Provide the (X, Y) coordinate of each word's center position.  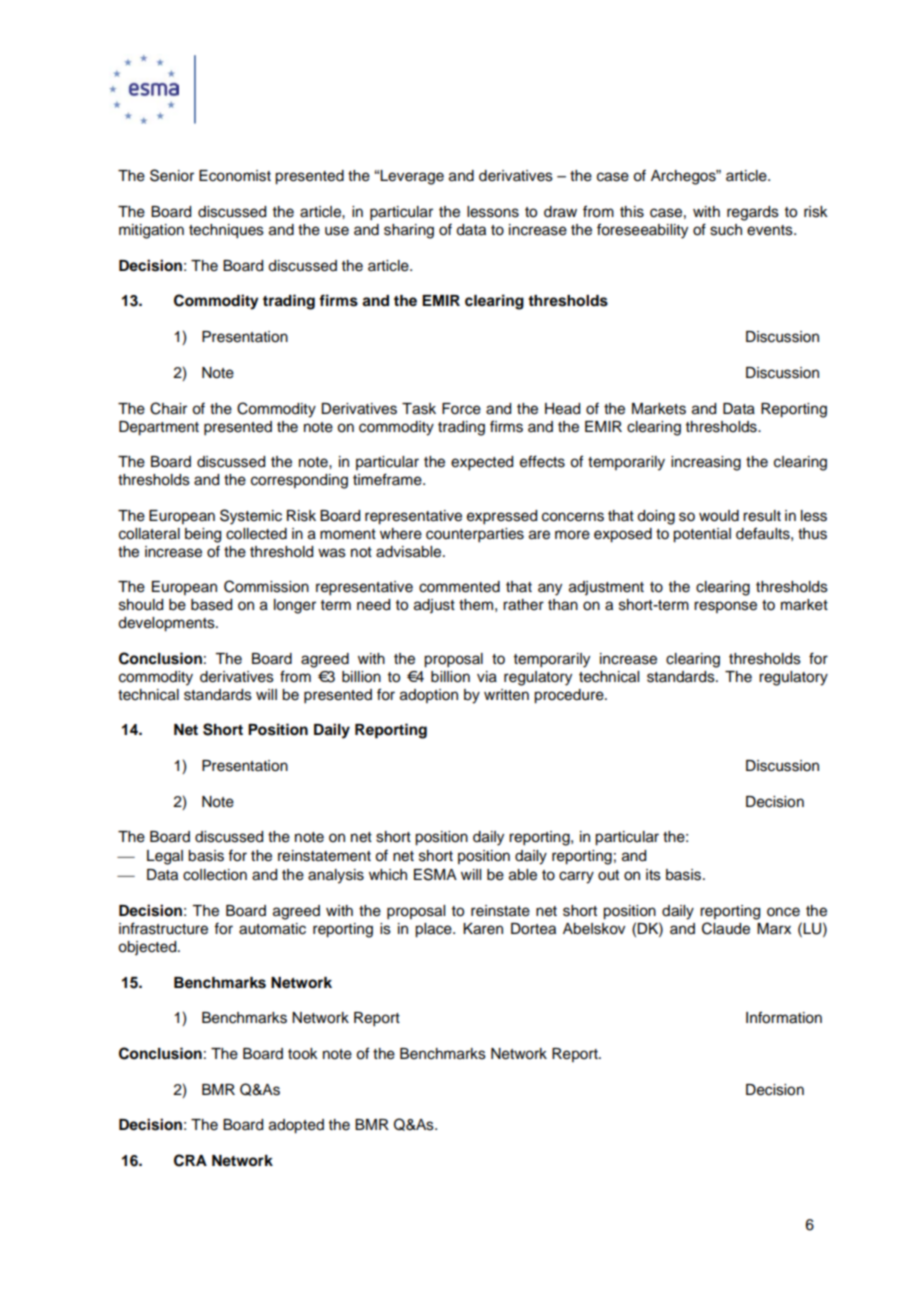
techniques (226, 231)
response (725, 607)
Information (784, 1017)
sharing (409, 231)
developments (167, 624)
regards (753, 213)
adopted (296, 1126)
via (487, 677)
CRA (190, 1160)
